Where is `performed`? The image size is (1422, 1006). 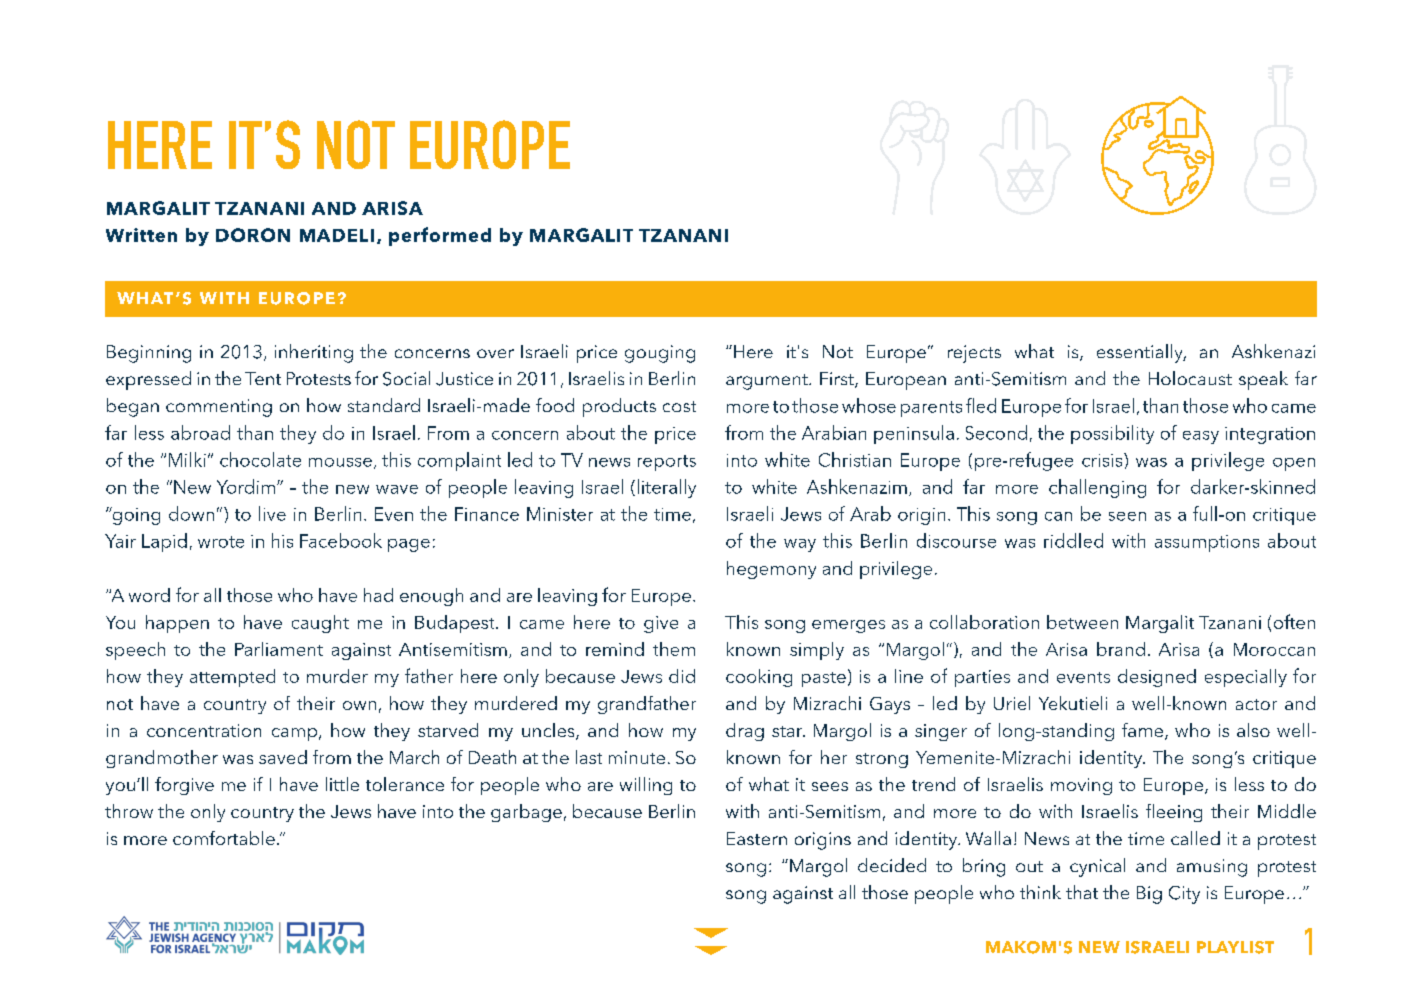
performed is located at coordinates (440, 236).
